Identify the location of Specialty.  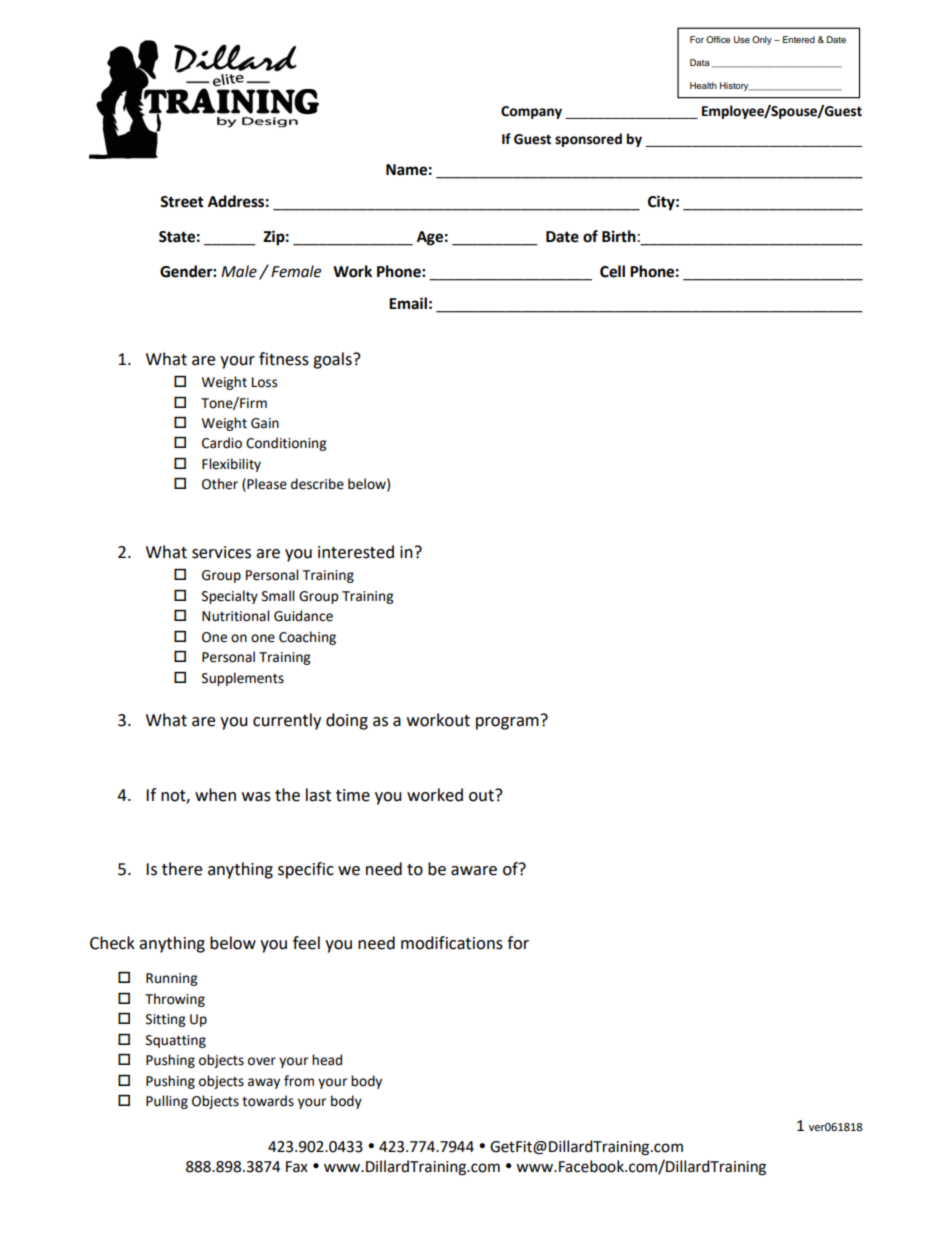
(230, 597).
